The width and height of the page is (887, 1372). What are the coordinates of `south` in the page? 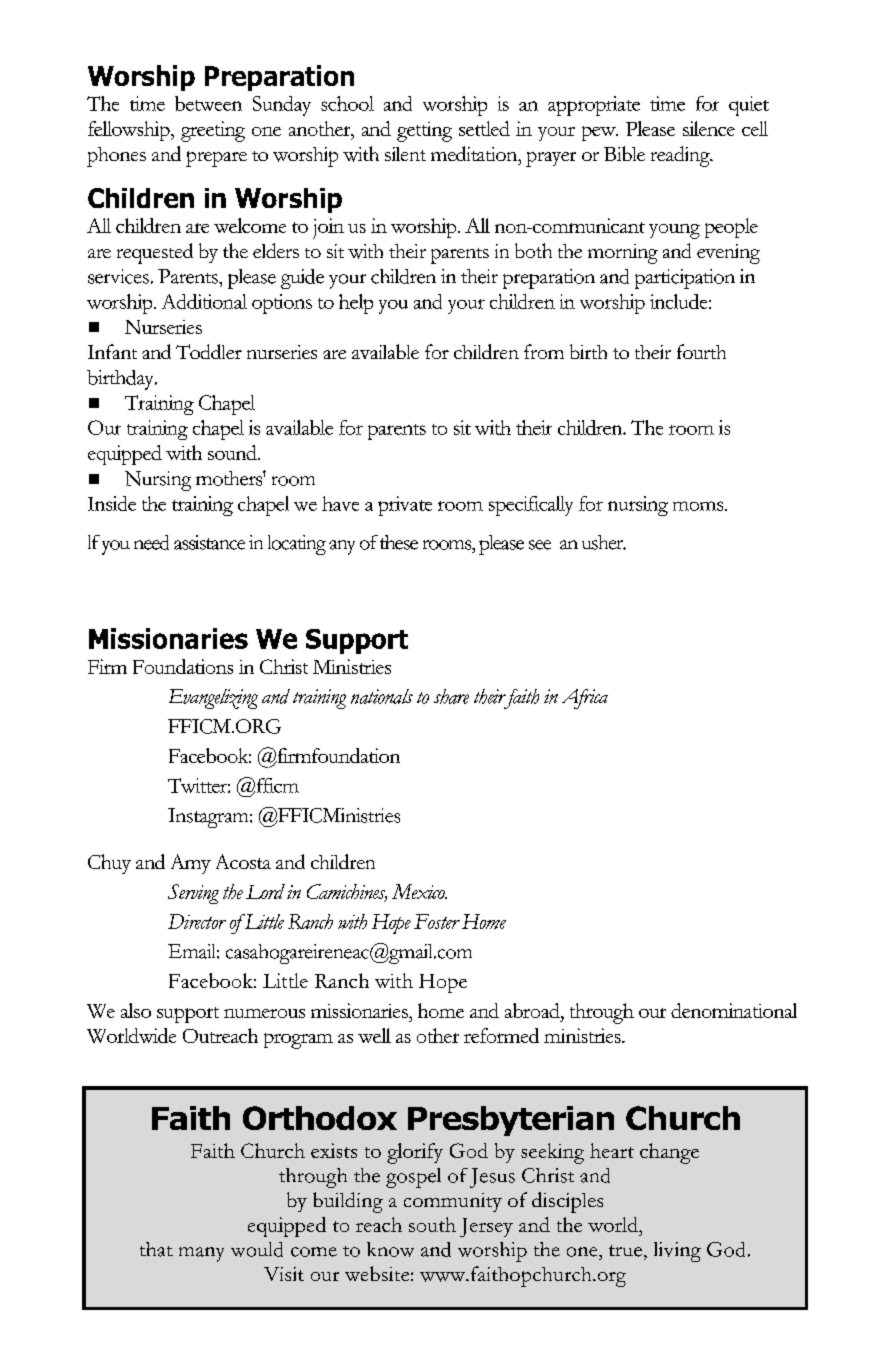 It's located at (432, 1224).
